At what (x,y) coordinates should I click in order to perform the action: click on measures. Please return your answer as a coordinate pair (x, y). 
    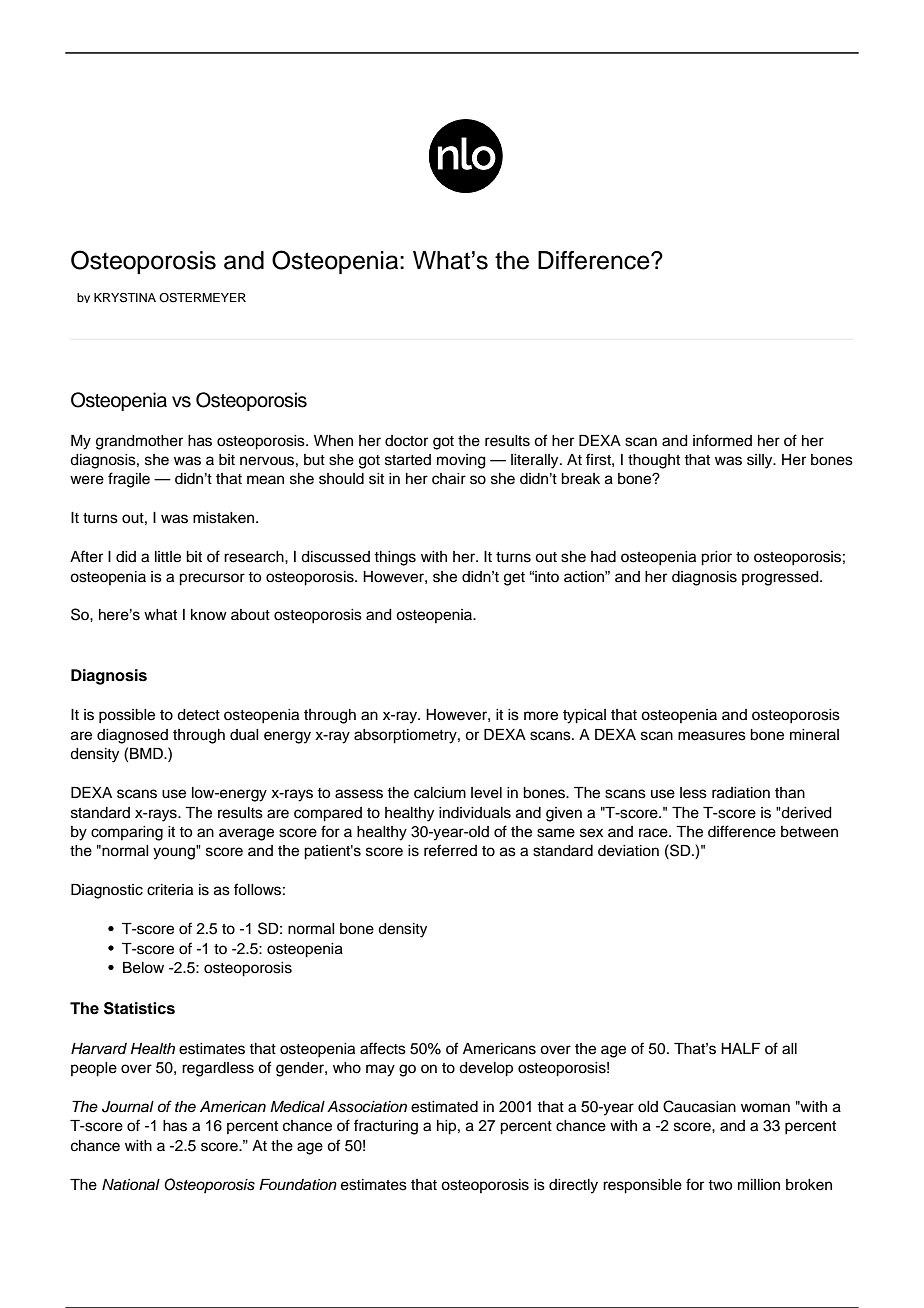
    Looking at the image, I should click on (712, 736).
